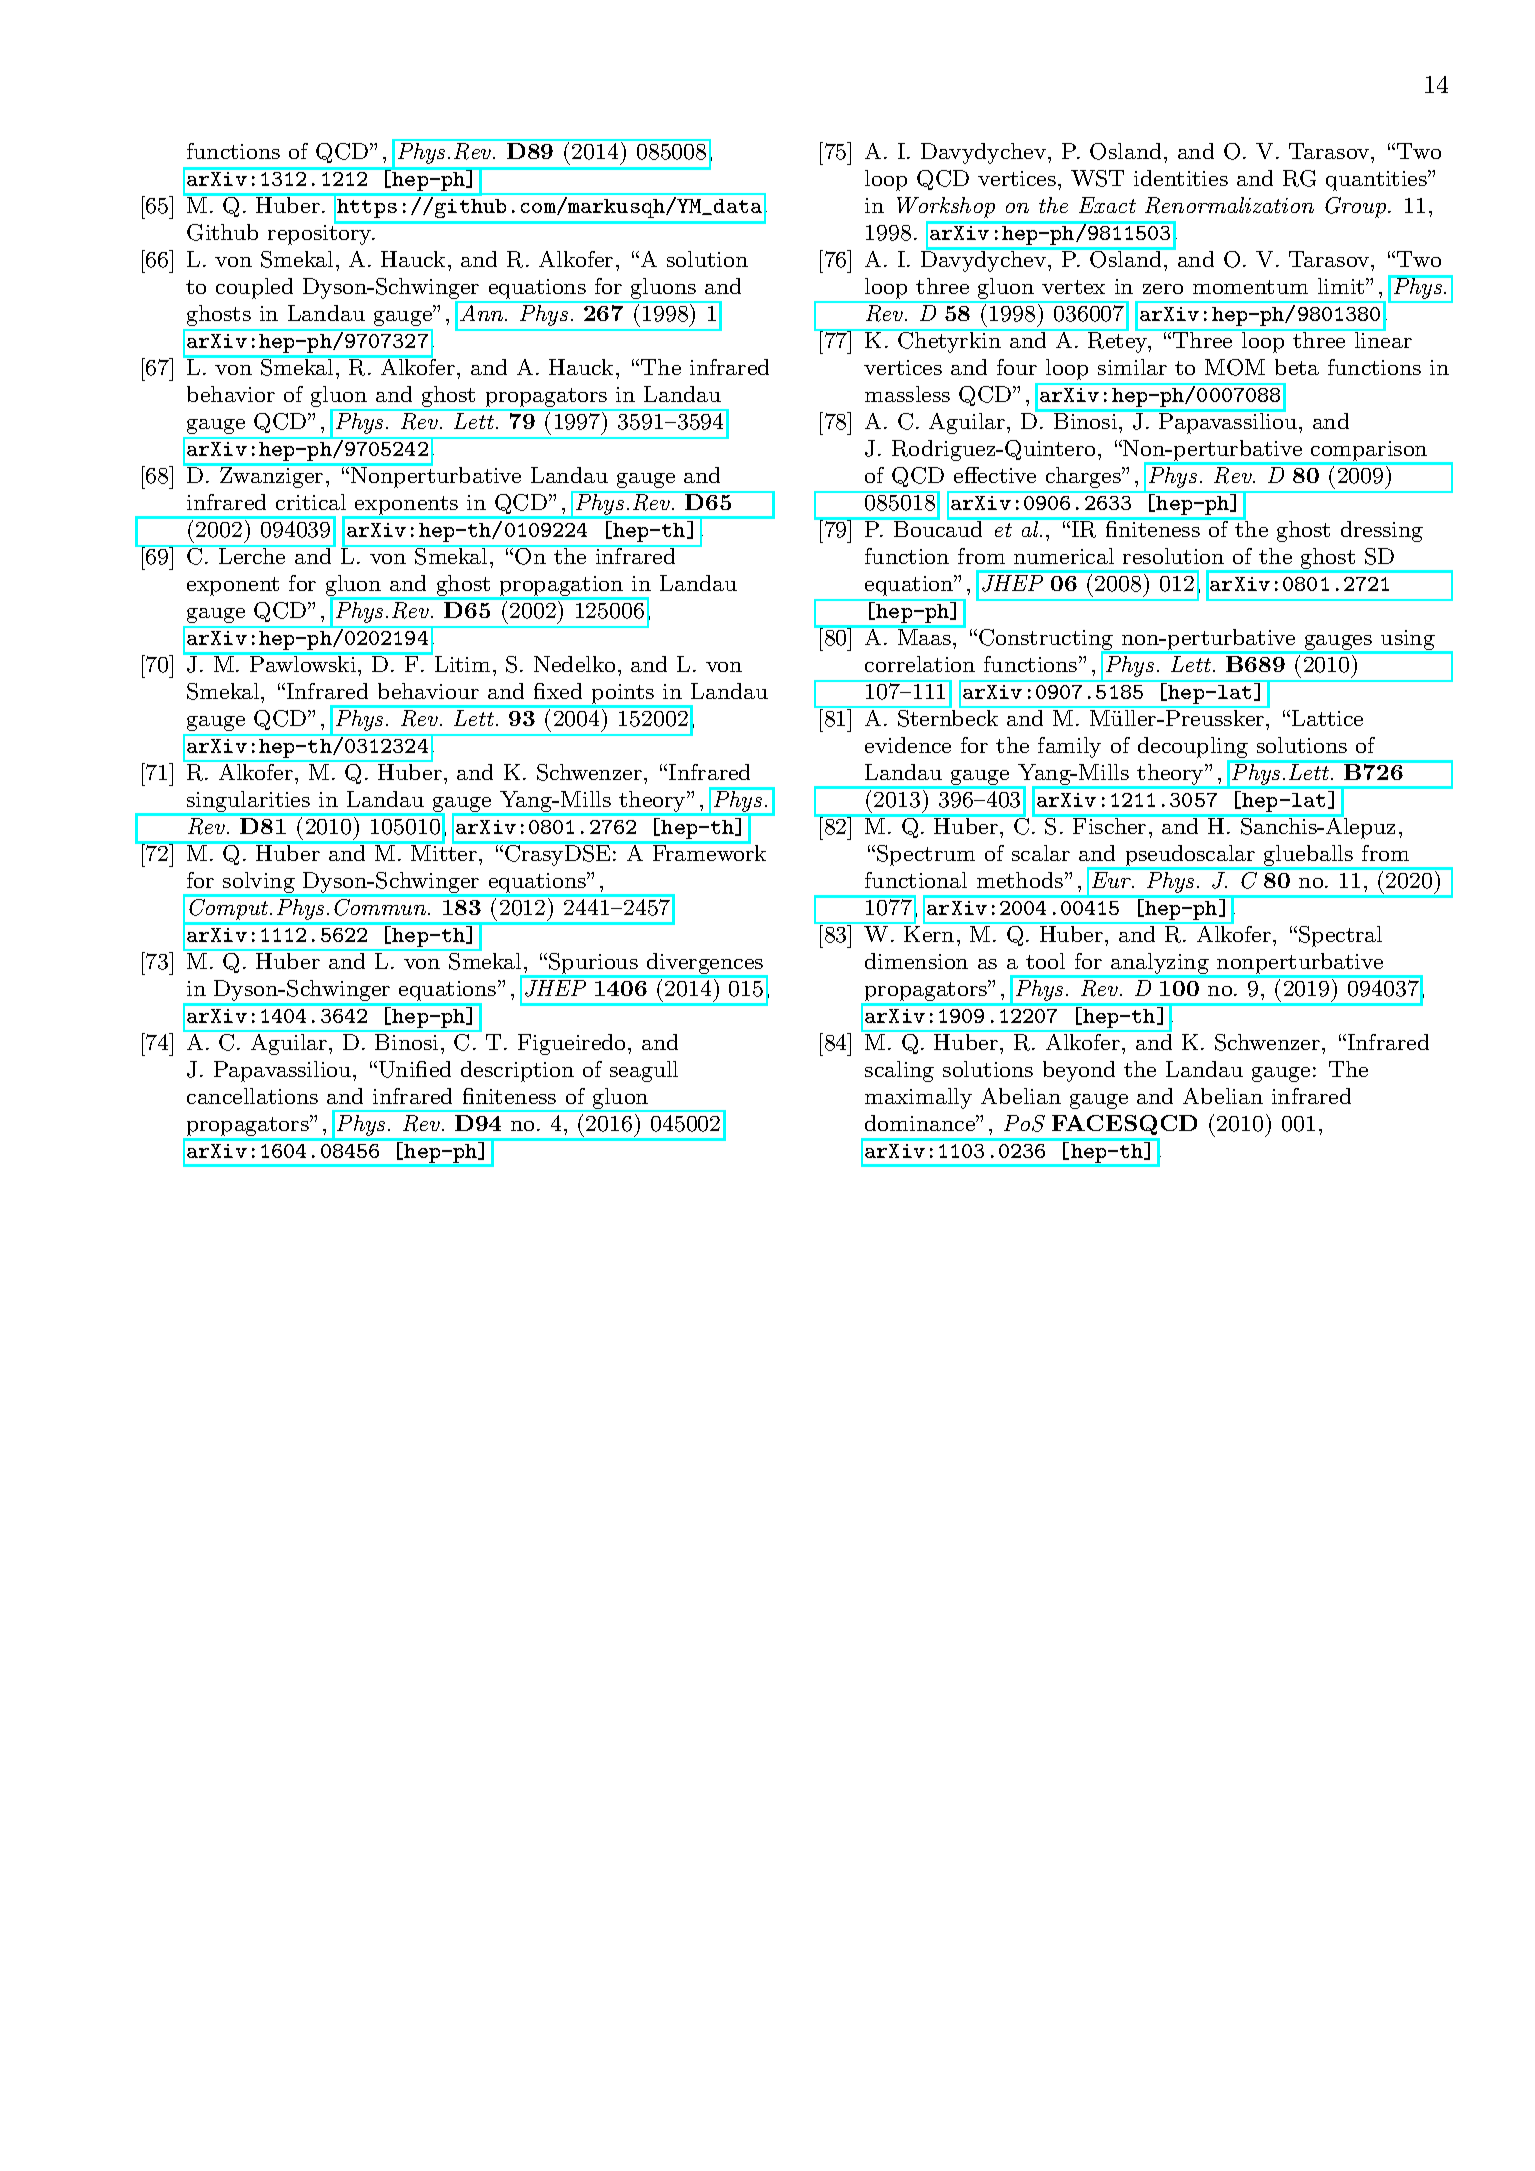  What do you see at coordinates (1355, 207) in the document?
I see `Group` at bounding box center [1355, 207].
